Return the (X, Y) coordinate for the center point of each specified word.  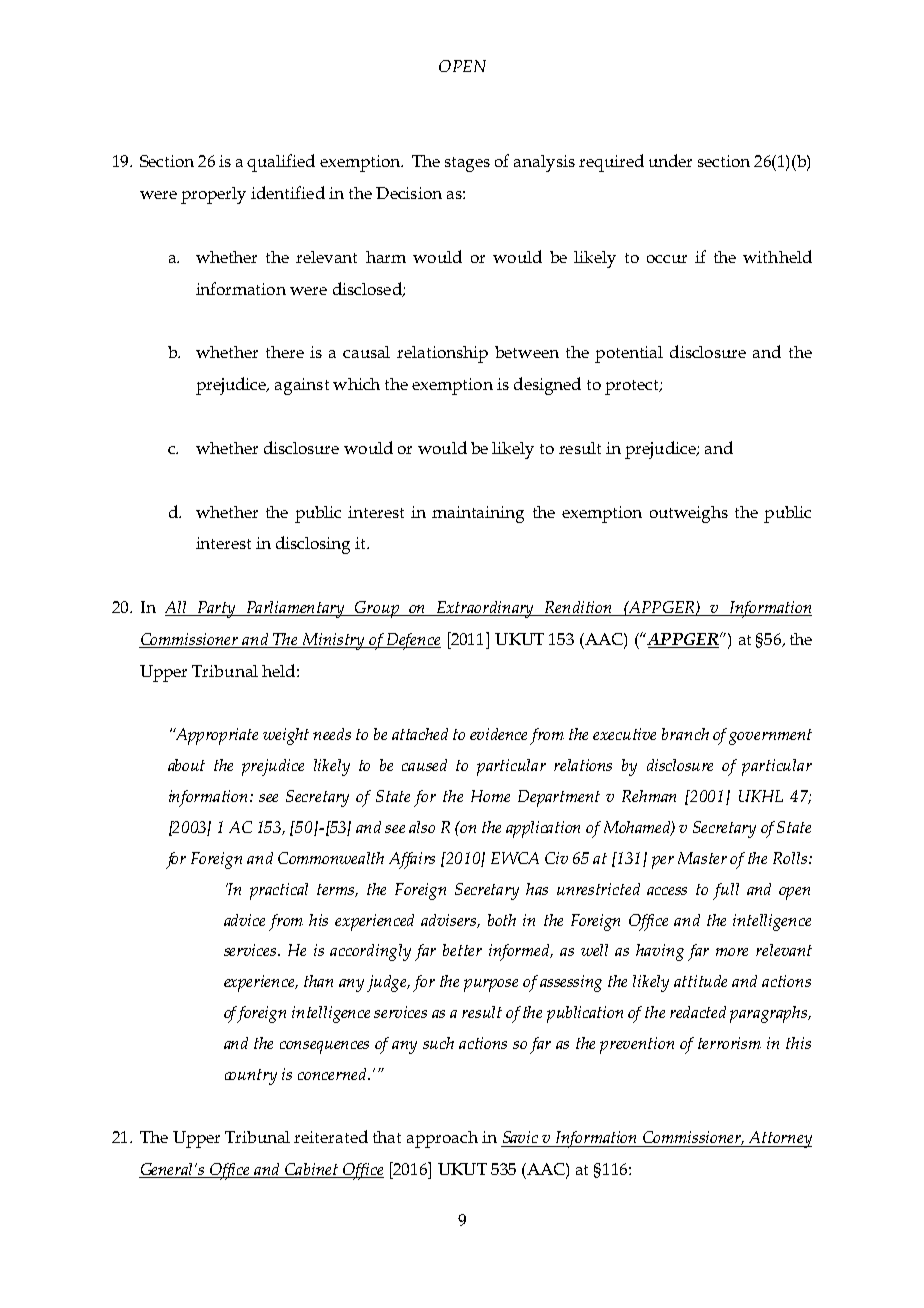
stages (467, 164)
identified (288, 192)
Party (216, 609)
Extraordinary (486, 609)
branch (685, 734)
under (670, 160)
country (251, 1077)
